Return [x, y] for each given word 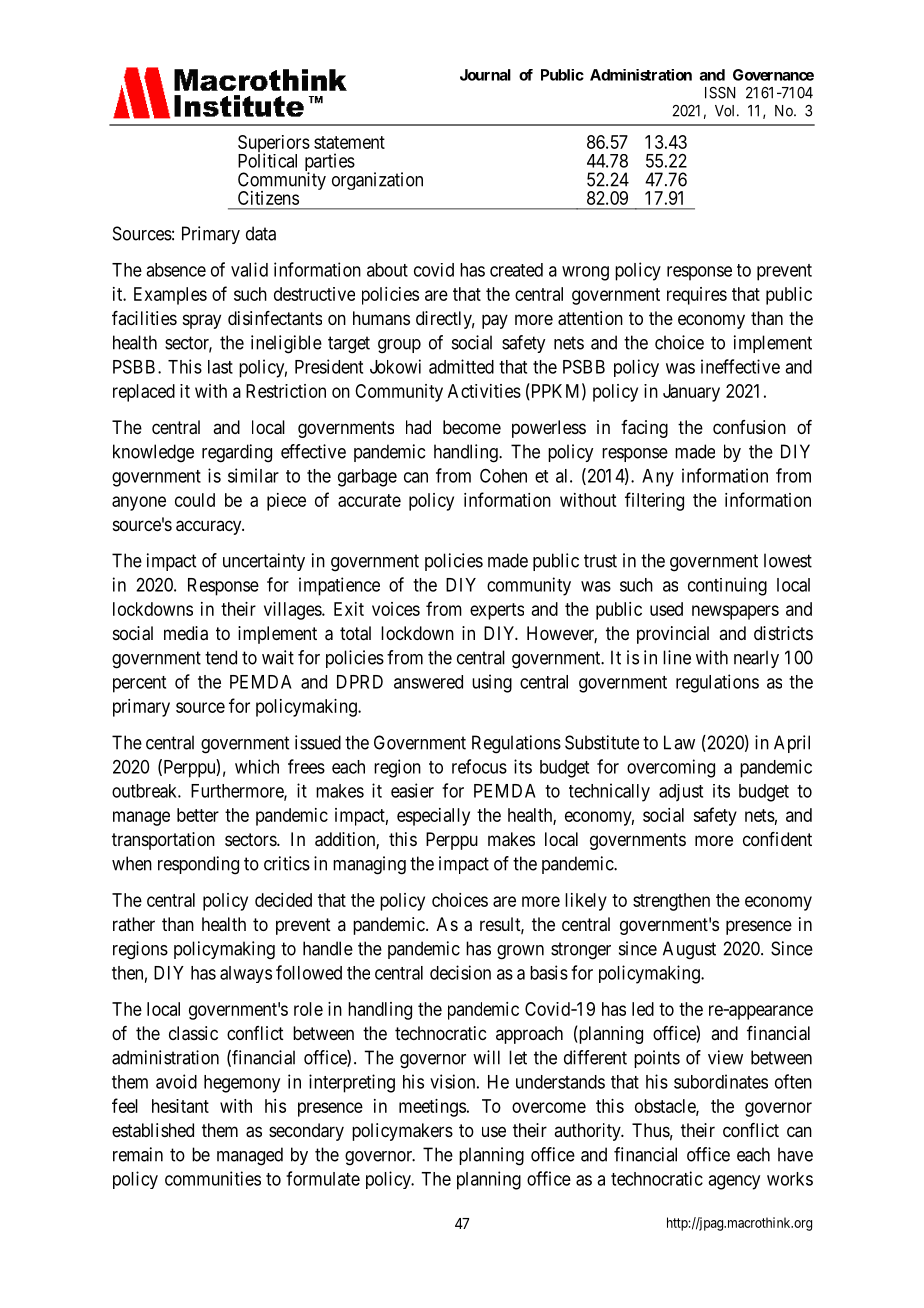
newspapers [735, 612]
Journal [485, 75]
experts [497, 611]
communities [213, 1178]
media [186, 633]
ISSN [720, 93]
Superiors [274, 145]
